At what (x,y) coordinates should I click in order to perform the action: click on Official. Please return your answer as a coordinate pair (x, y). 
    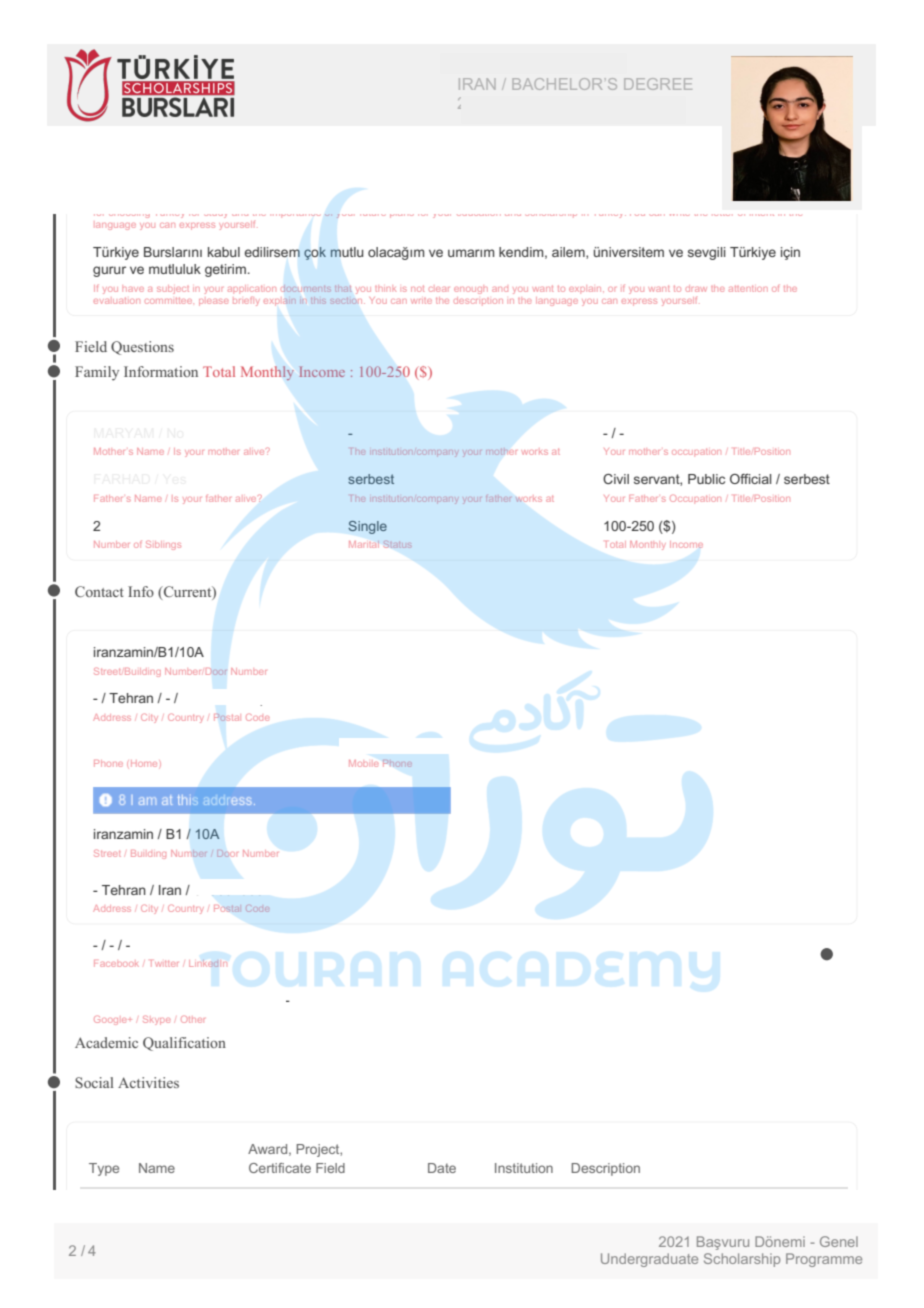
    Looking at the image, I should click on (750, 479).
